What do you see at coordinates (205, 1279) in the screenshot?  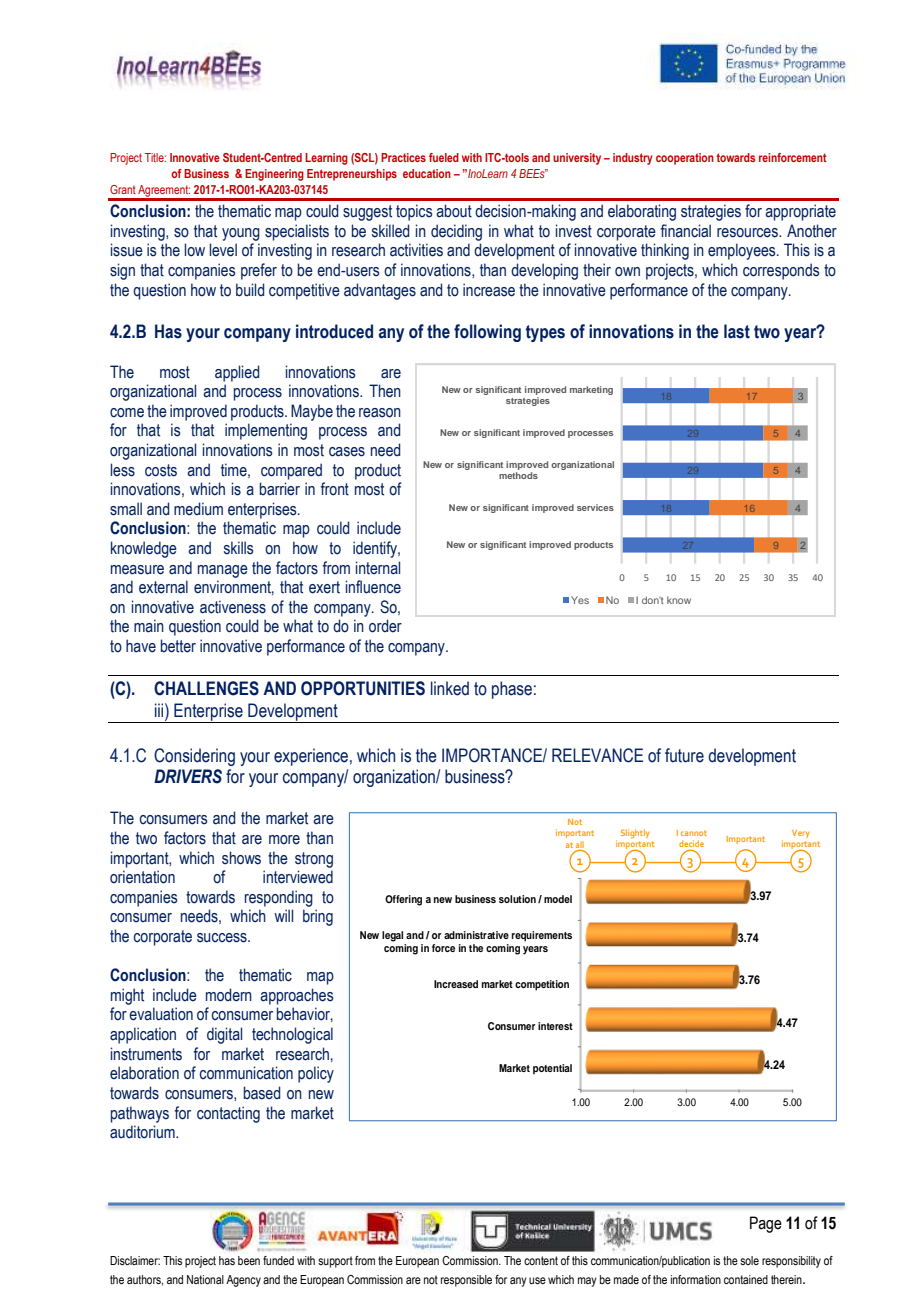 I see `National` at bounding box center [205, 1279].
